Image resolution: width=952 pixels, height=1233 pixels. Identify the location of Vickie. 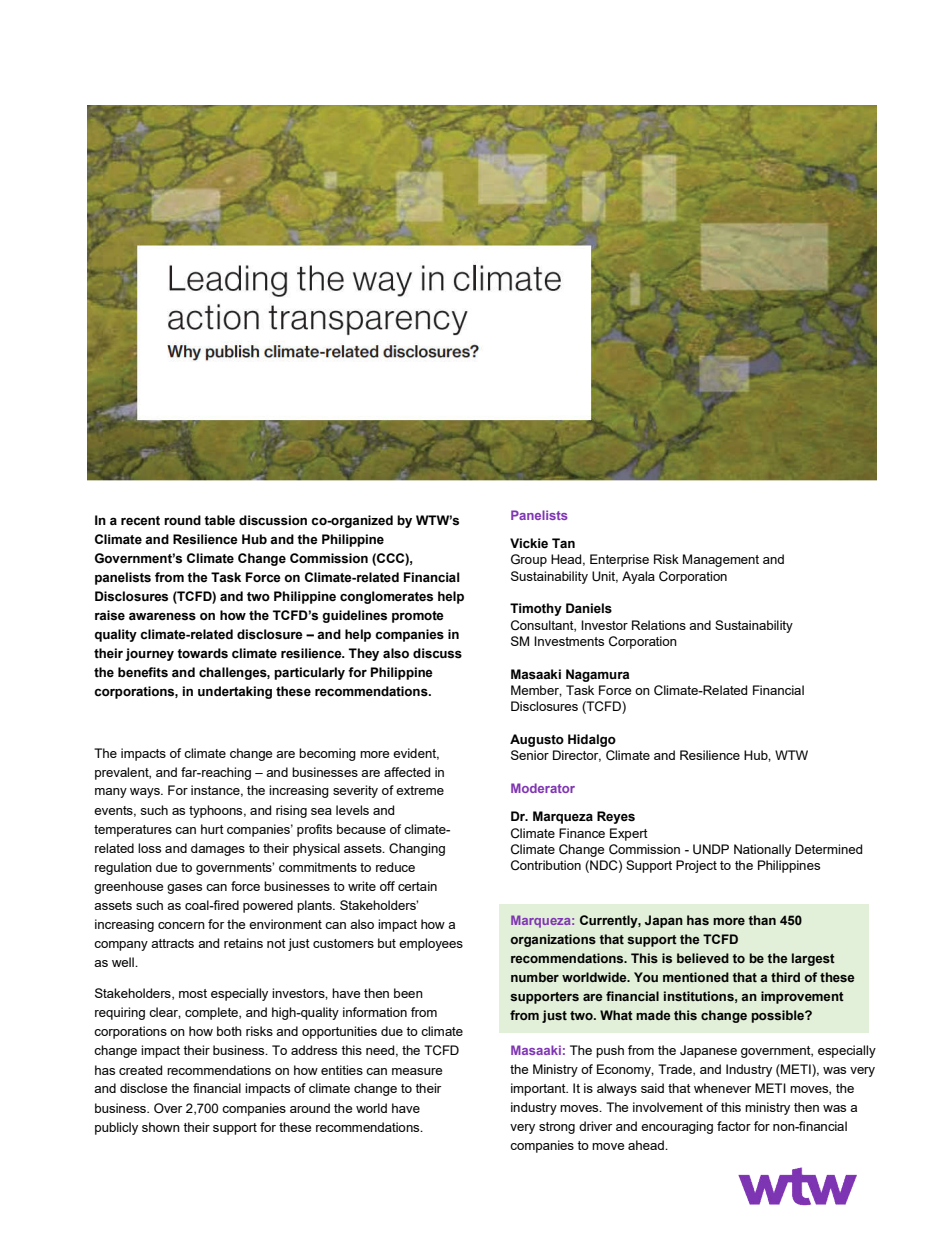
(529, 543).
